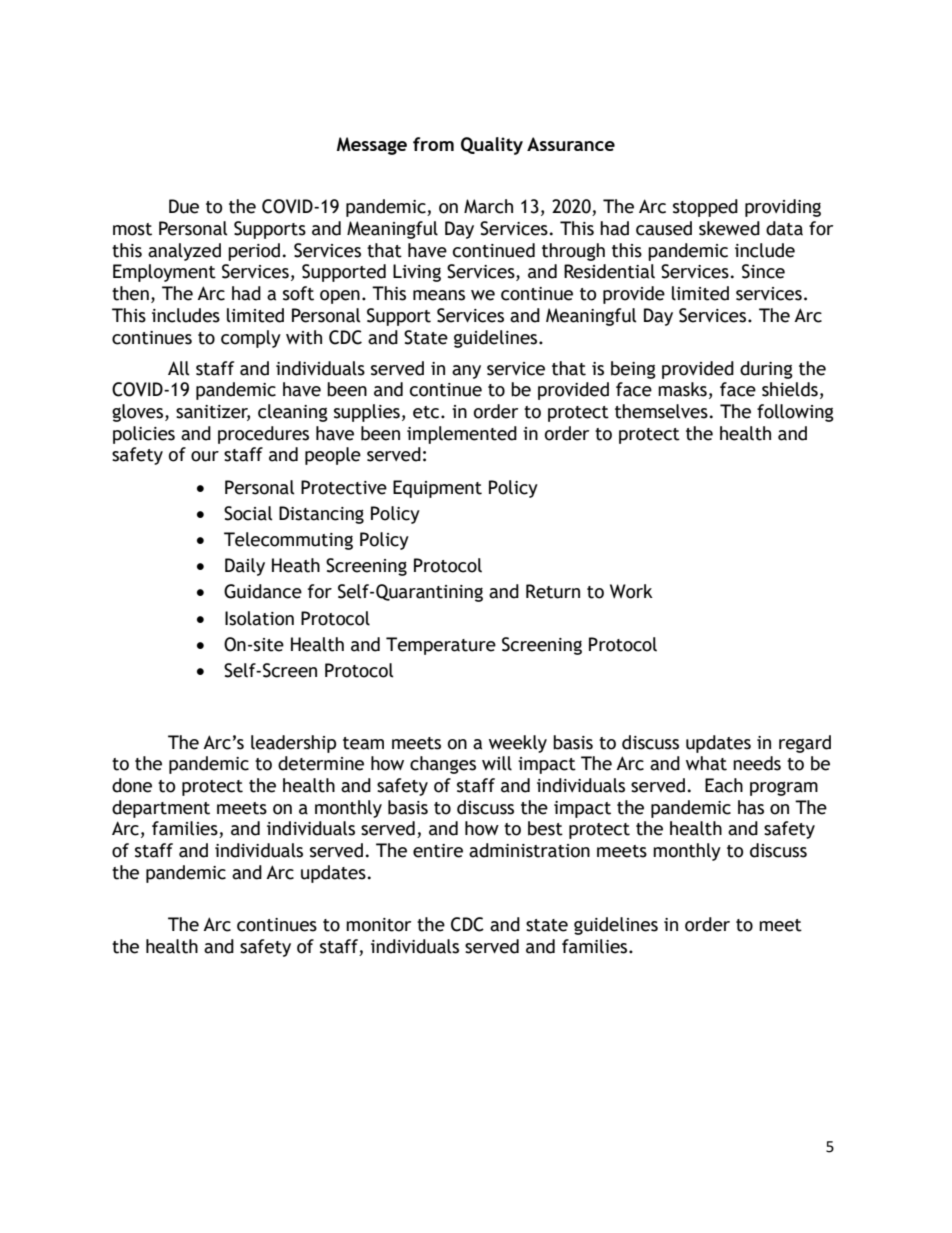 The image size is (952, 1233). Describe the element at coordinates (462, 435) in the image. I see `implemented` at that location.
